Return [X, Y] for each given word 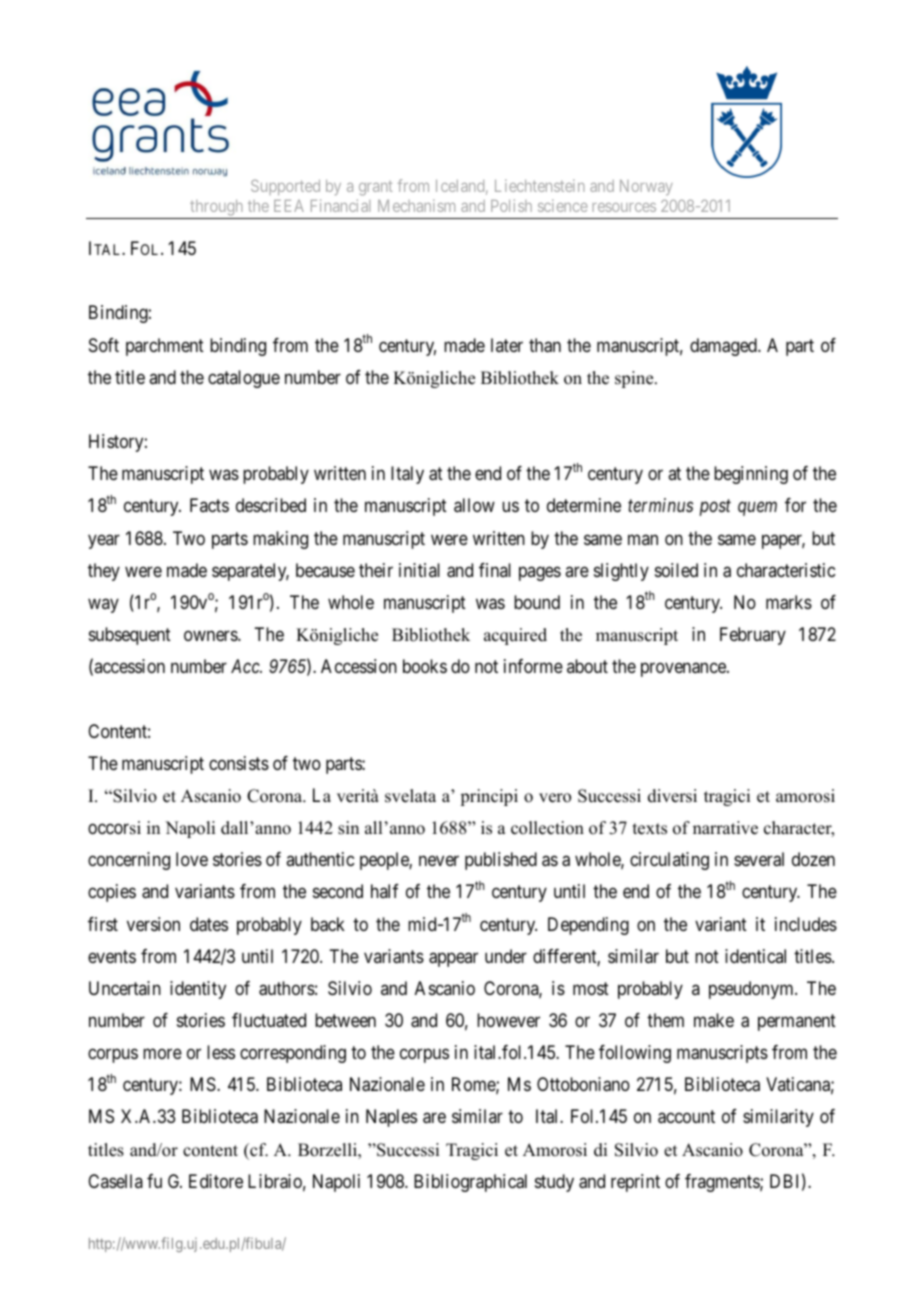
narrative [725, 828]
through [217, 209]
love [192, 859]
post [715, 508]
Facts [209, 505]
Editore [216, 1181]
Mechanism [416, 205]
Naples [391, 1118]
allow [474, 505]
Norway [646, 187]
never [439, 861]
